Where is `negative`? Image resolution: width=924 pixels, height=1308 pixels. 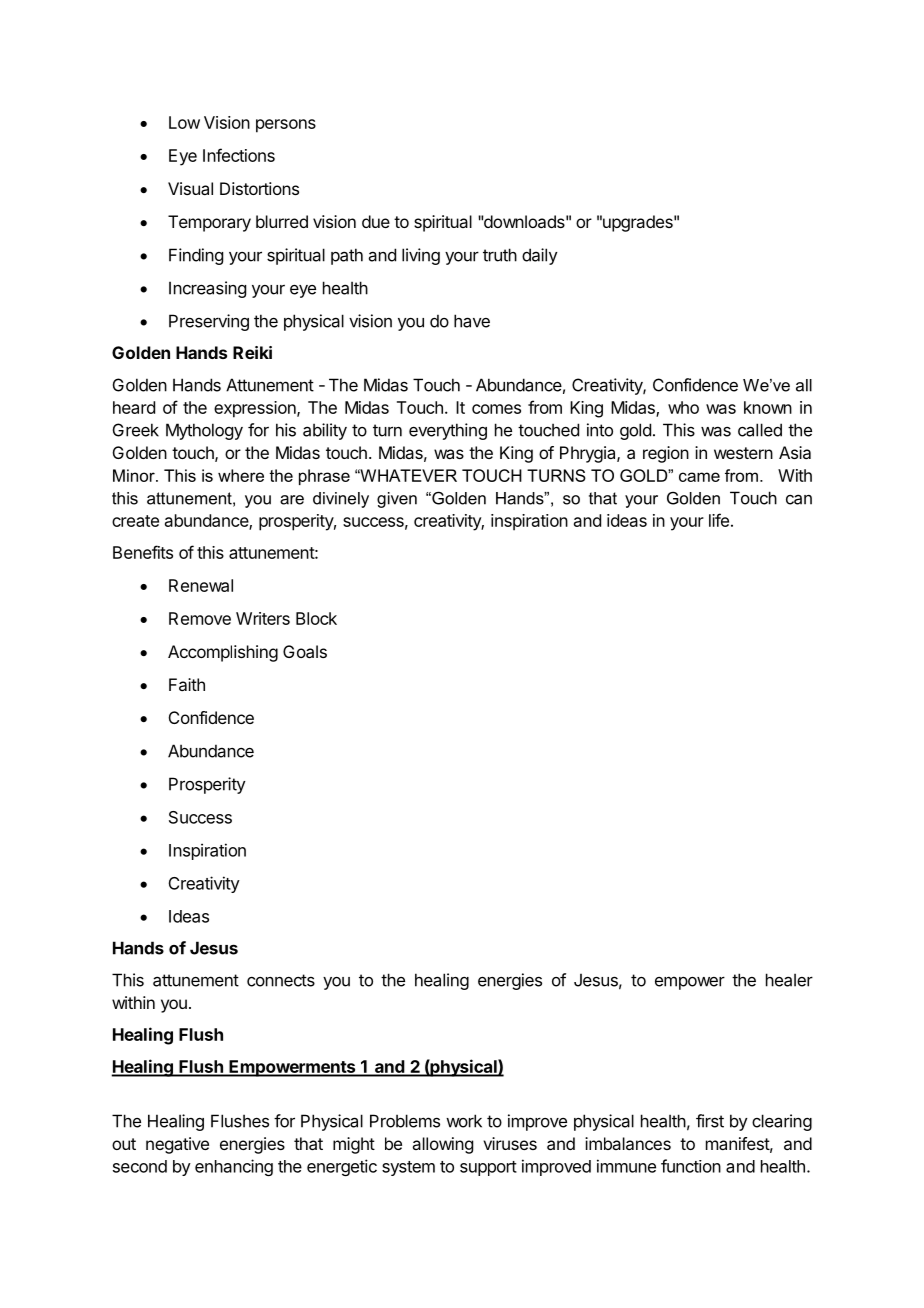
negative is located at coordinates (177, 1145).
